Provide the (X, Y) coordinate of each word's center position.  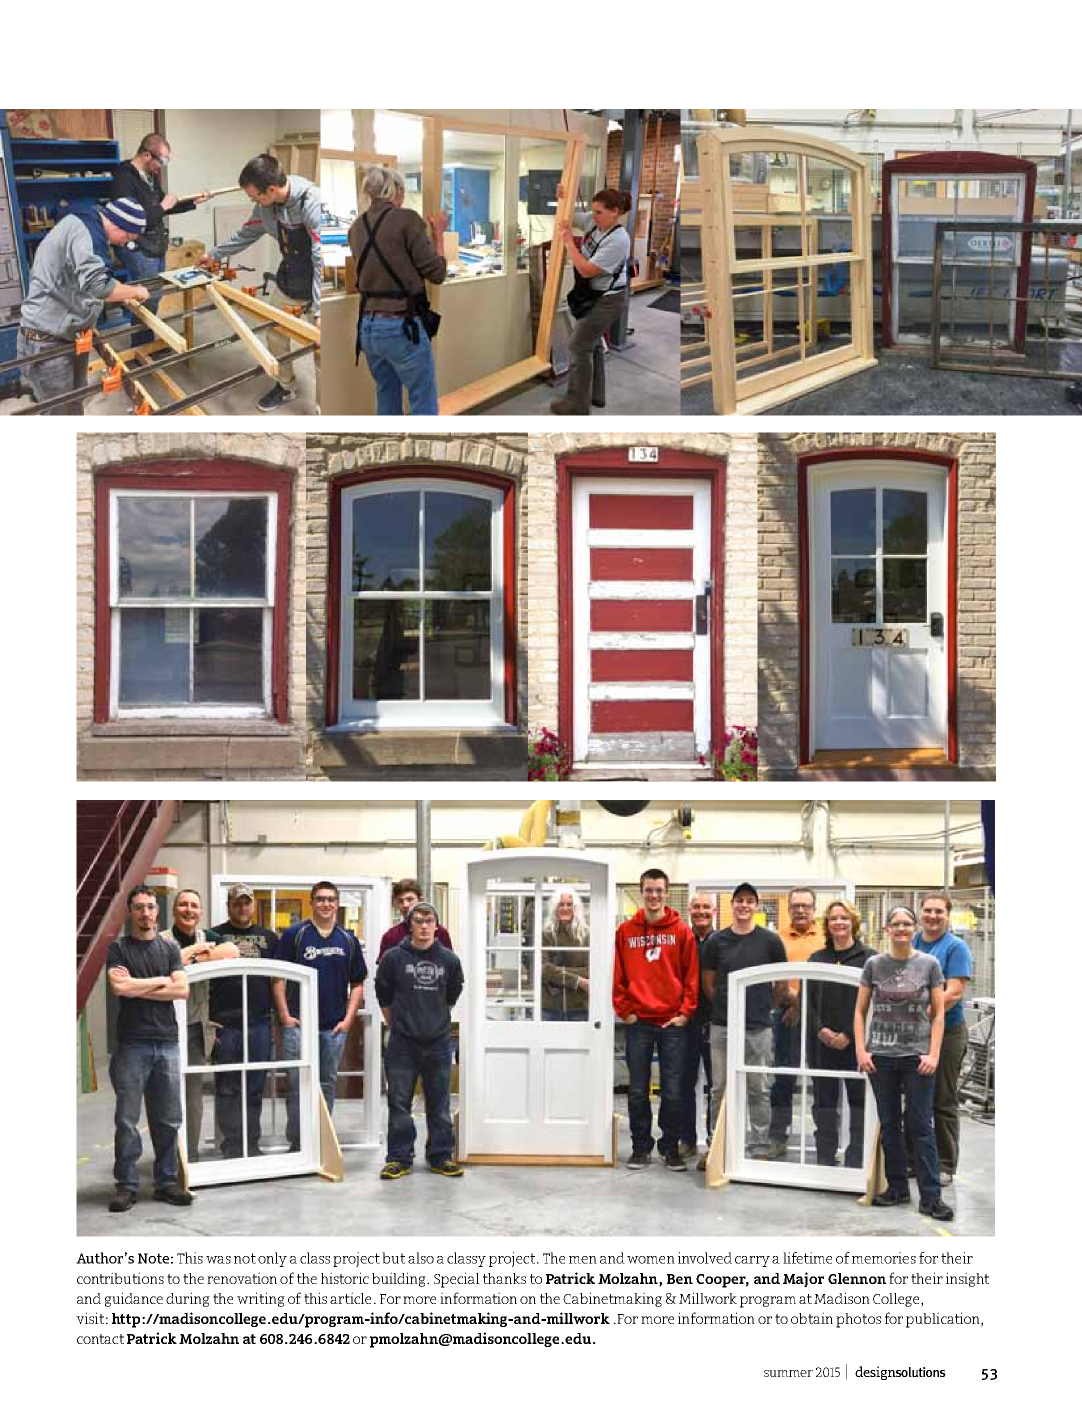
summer (788, 1373)
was (218, 1260)
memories (884, 1258)
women (651, 1260)
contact (100, 1339)
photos (858, 1320)
